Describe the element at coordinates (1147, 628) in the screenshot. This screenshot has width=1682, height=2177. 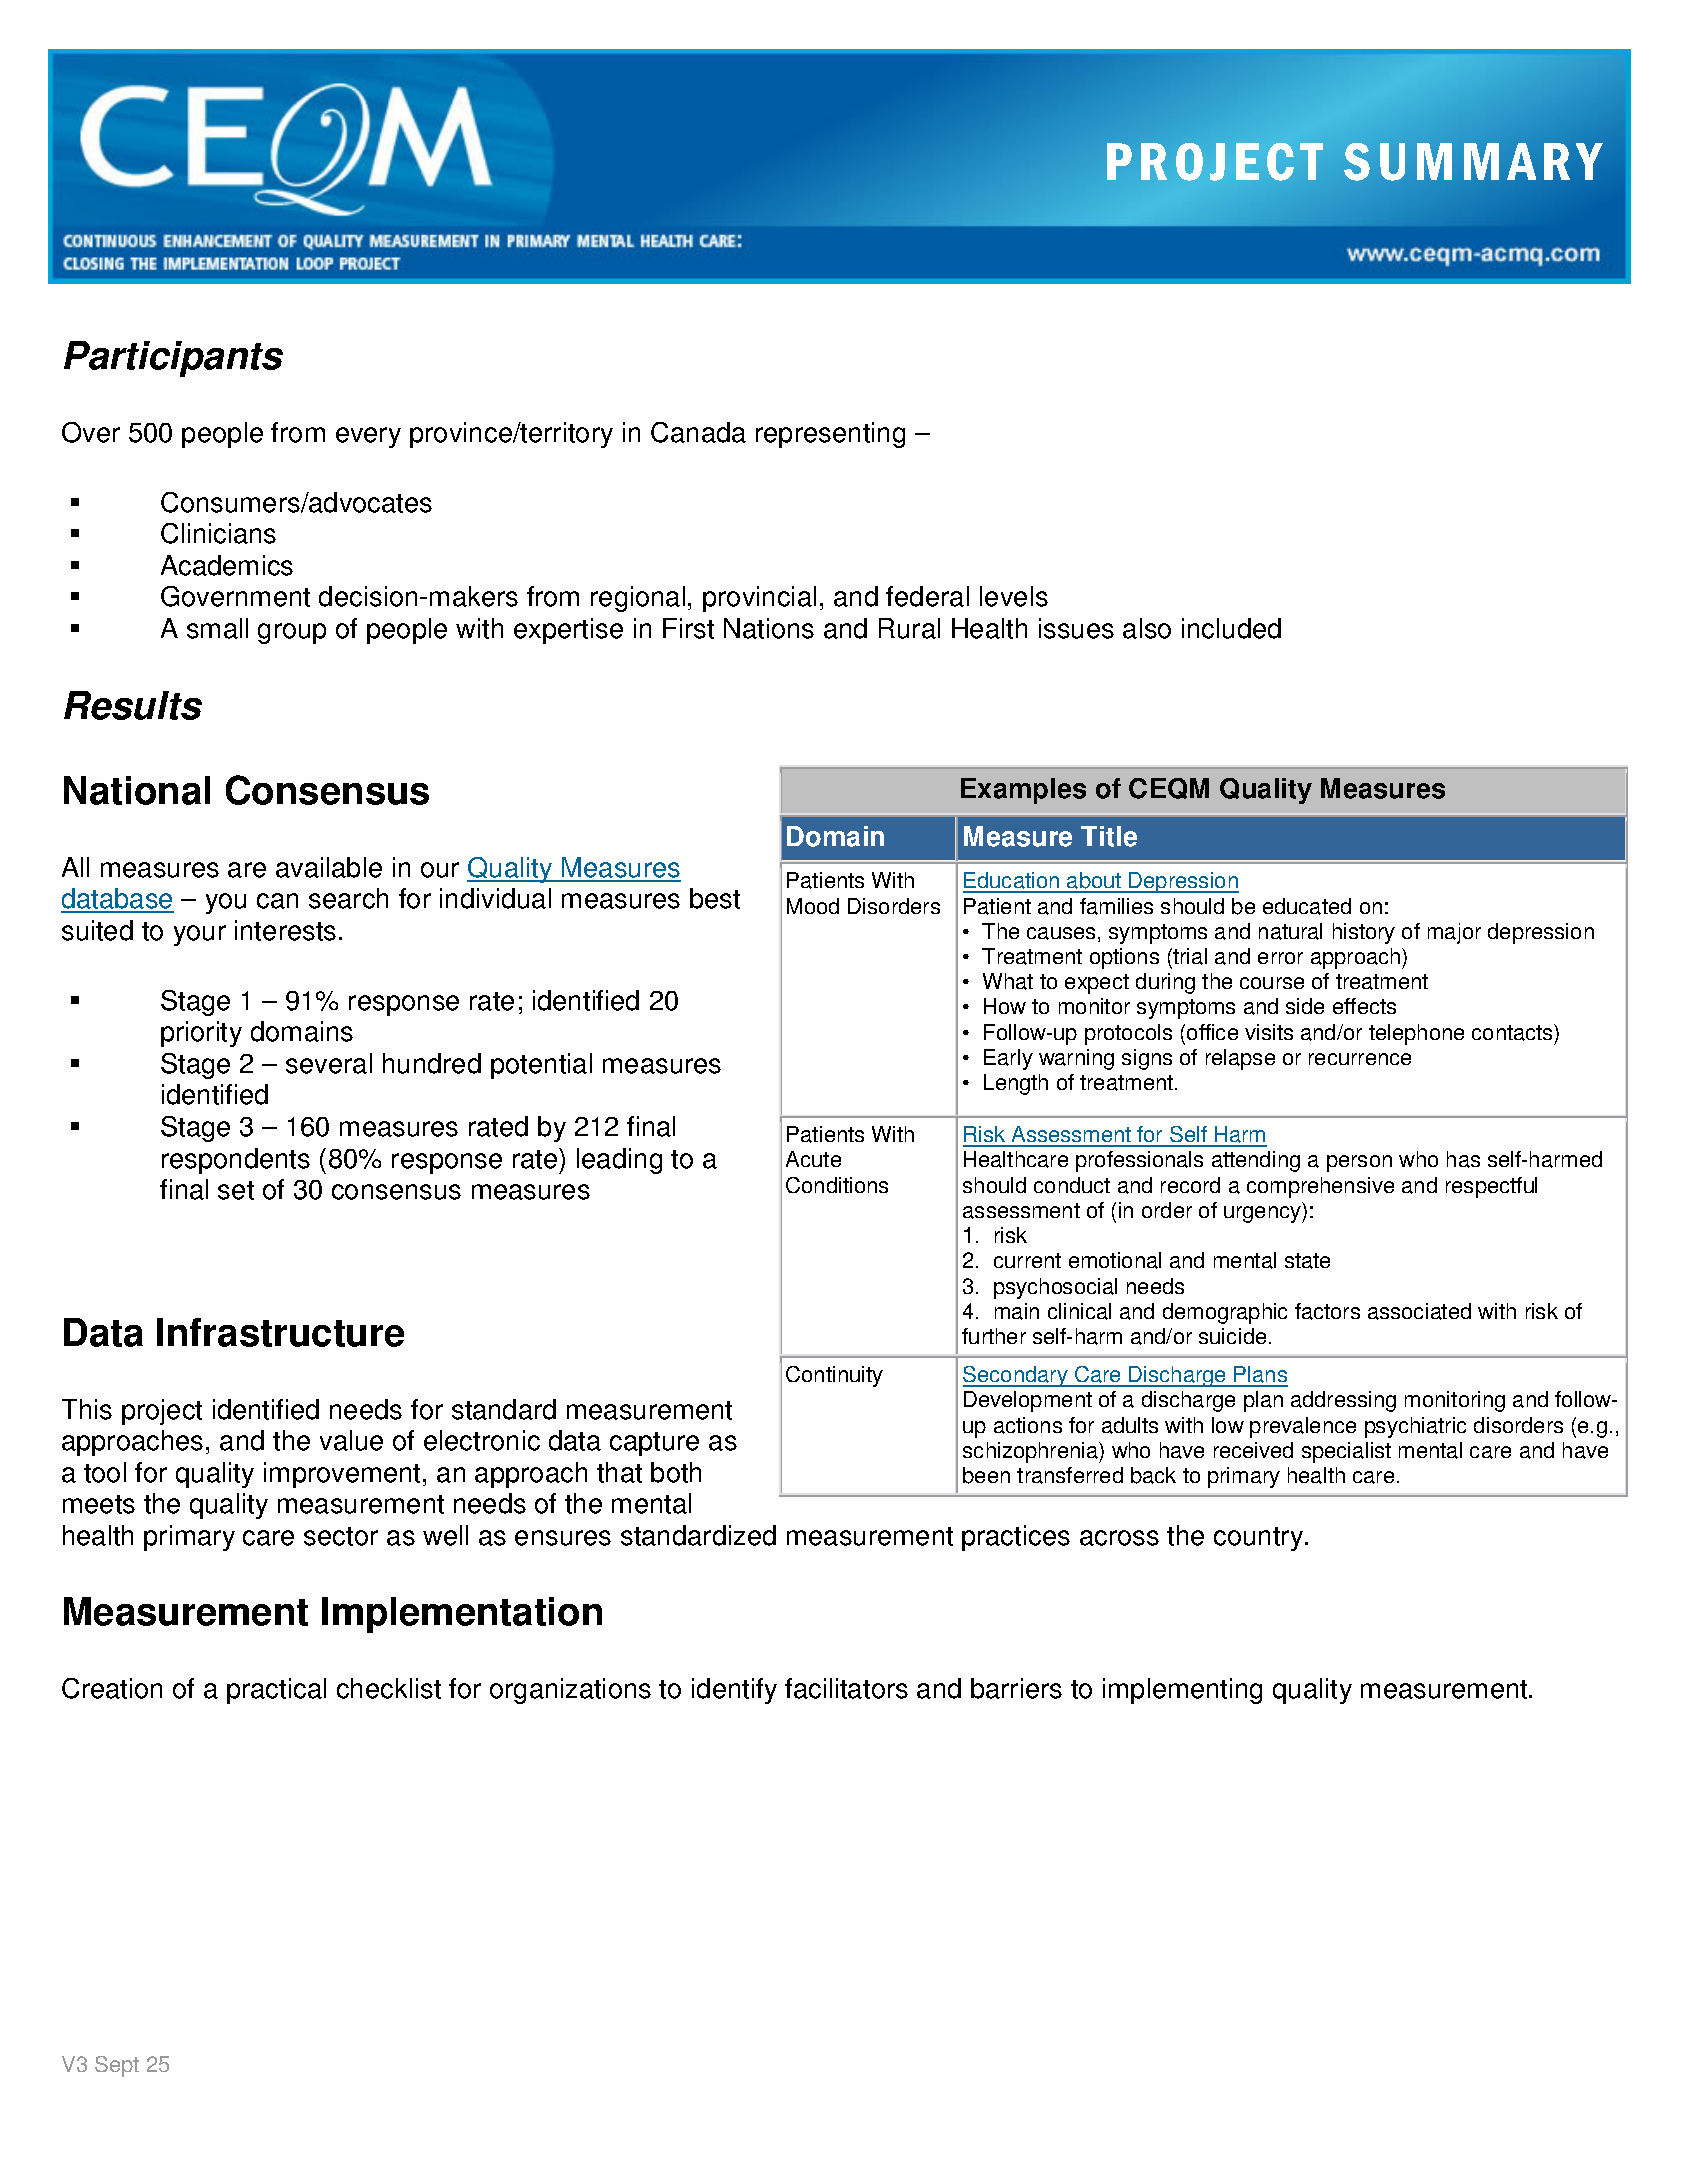
I see `also` at that location.
